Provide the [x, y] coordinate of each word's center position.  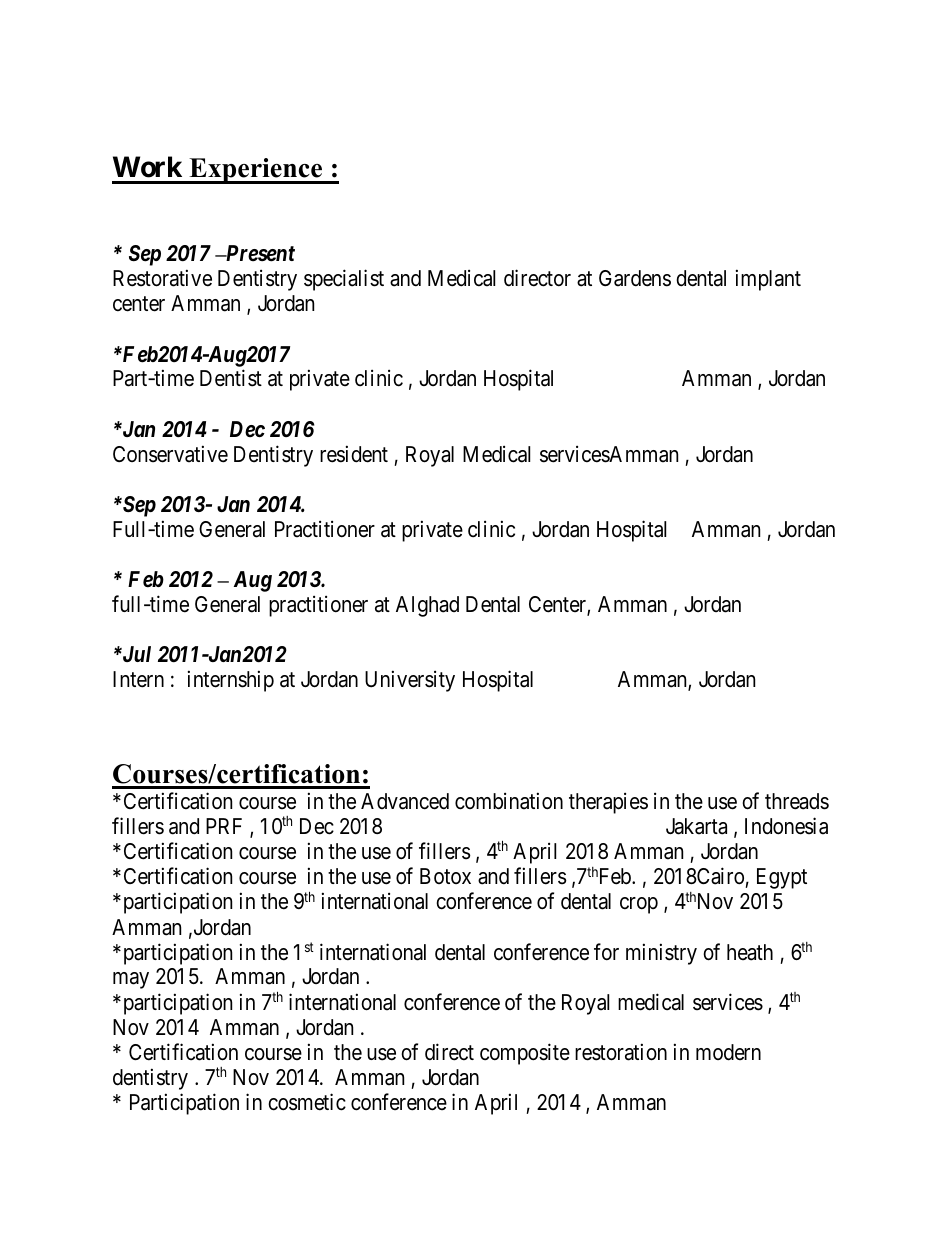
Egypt [782, 878]
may [131, 981]
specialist [344, 280]
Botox [445, 876]
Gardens [635, 278]
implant [768, 280]
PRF [224, 826]
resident [354, 454]
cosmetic [307, 1102]
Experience [256, 171]
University [410, 681]
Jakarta [696, 826]
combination [509, 801]
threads [797, 801]
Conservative [170, 454]
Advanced [405, 801]
